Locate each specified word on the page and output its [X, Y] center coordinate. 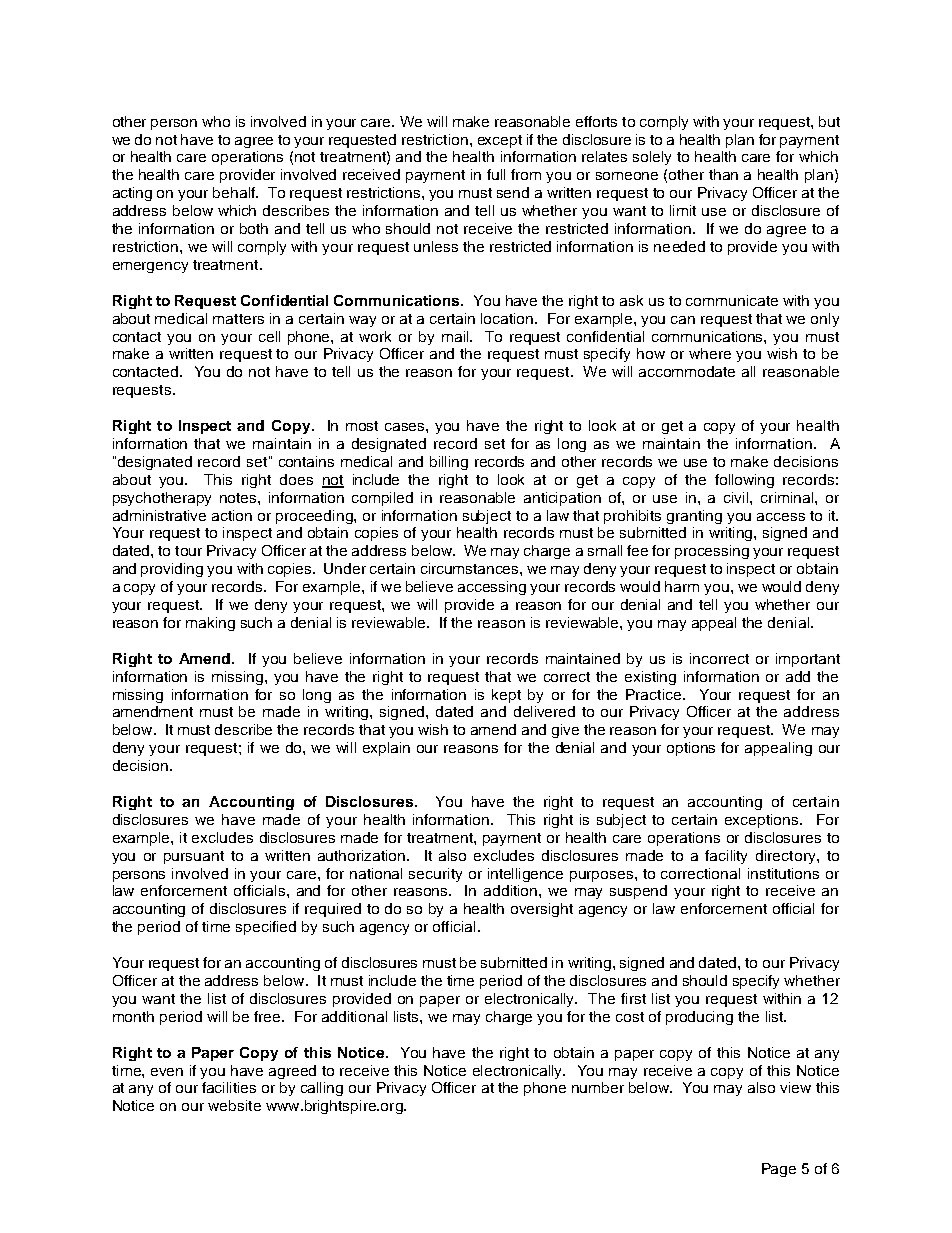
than [723, 174]
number [598, 1087]
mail [456, 336]
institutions [783, 873]
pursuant [194, 857]
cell [269, 336]
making [210, 624]
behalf [235, 192]
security [435, 875]
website [234, 1105]
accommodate [687, 371]
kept [506, 696]
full [496, 174]
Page [779, 1170]
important [808, 660]
